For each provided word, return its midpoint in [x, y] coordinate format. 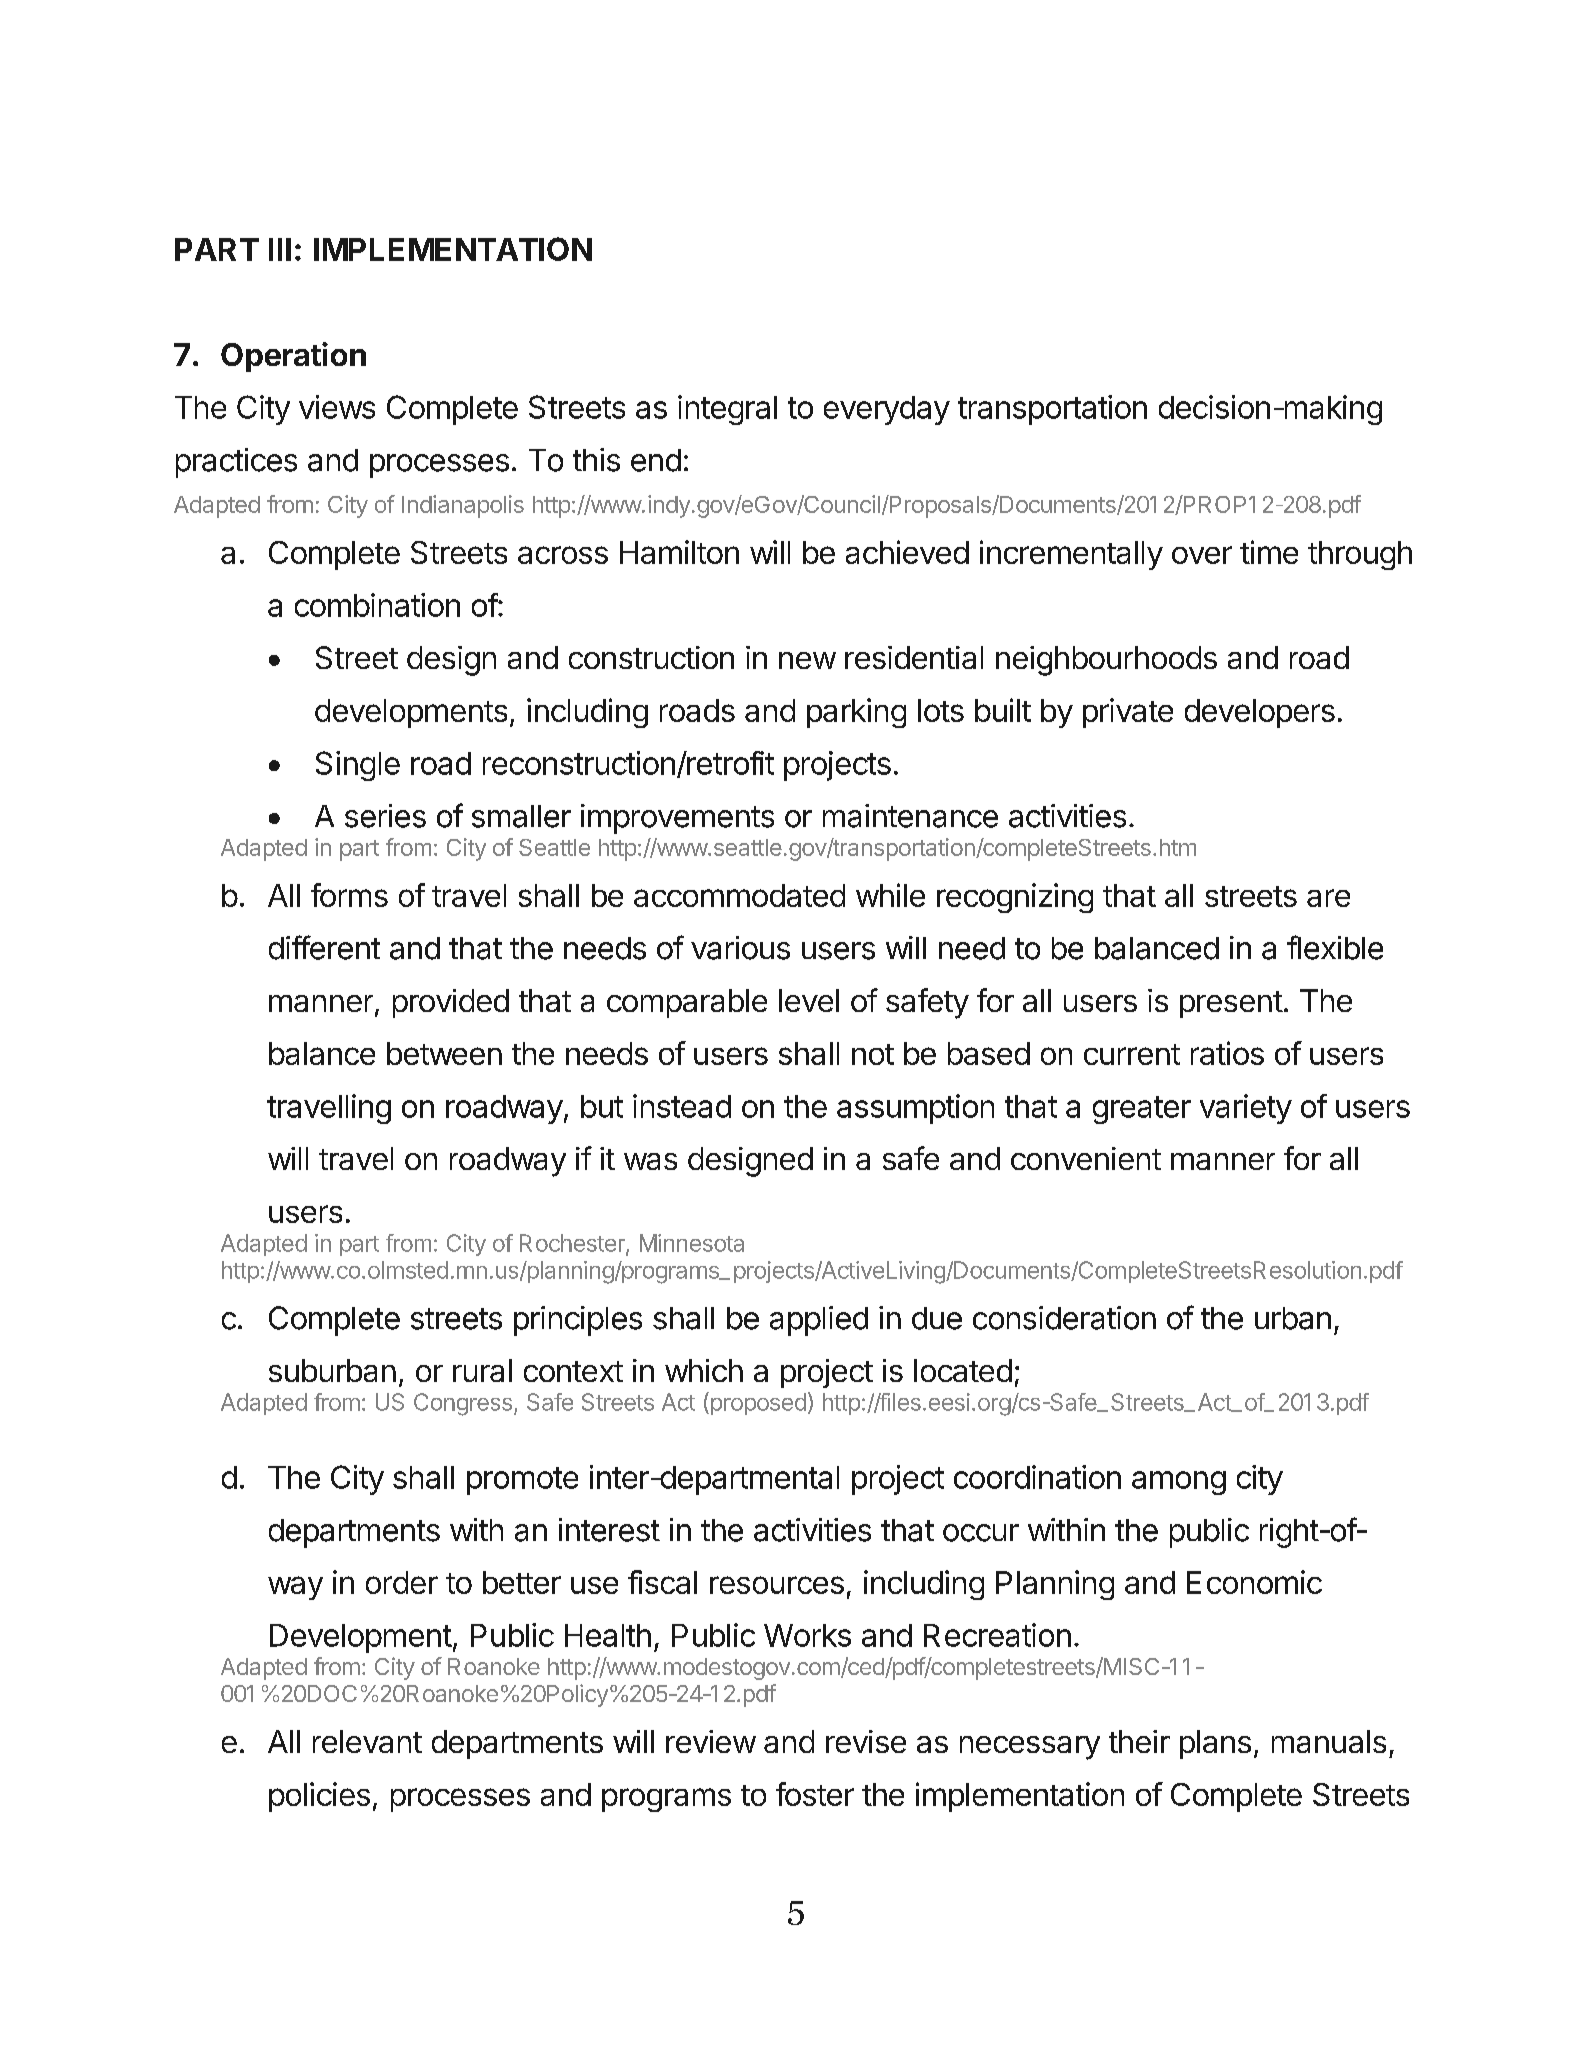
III [280, 249]
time [1269, 552]
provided [451, 1003]
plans [1215, 1744]
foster [815, 1794]
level [809, 1000]
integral [727, 410]
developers [1260, 713]
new [807, 660]
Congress [463, 1404]
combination [377, 605]
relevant [367, 1741]
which [704, 1370]
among [1179, 1483]
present [1231, 1004]
